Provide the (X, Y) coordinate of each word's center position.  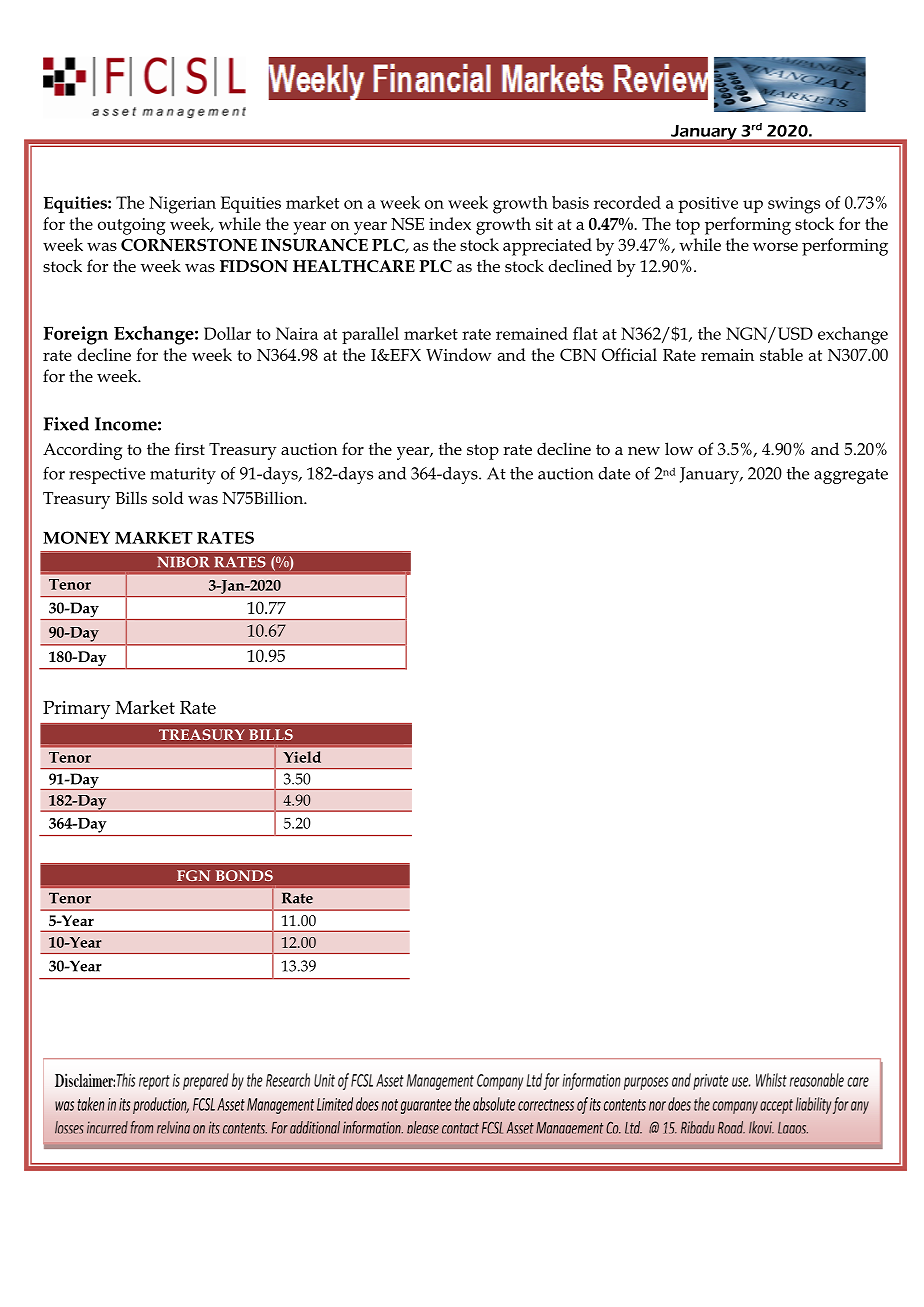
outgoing (132, 226)
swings (794, 205)
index (450, 223)
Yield (302, 757)
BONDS (244, 875)
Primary (76, 710)
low (679, 448)
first (190, 448)
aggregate (851, 476)
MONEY (76, 537)
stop (483, 452)
